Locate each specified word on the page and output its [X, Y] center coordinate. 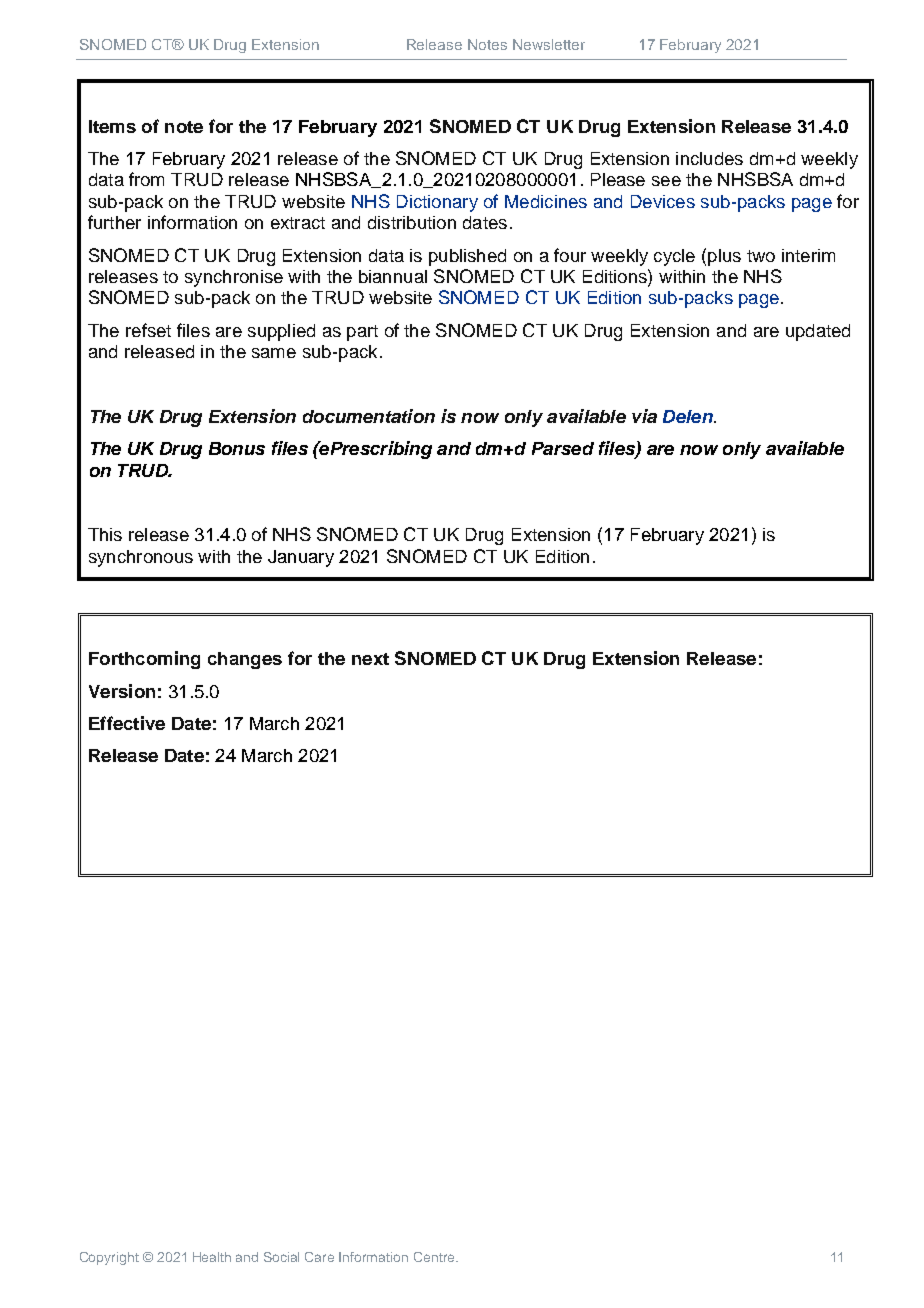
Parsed [563, 448]
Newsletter [549, 44]
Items [112, 126]
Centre [435, 1257]
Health [212, 1257]
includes [709, 158]
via [644, 416]
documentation [369, 416]
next [370, 659]
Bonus [237, 448]
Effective [127, 723]
